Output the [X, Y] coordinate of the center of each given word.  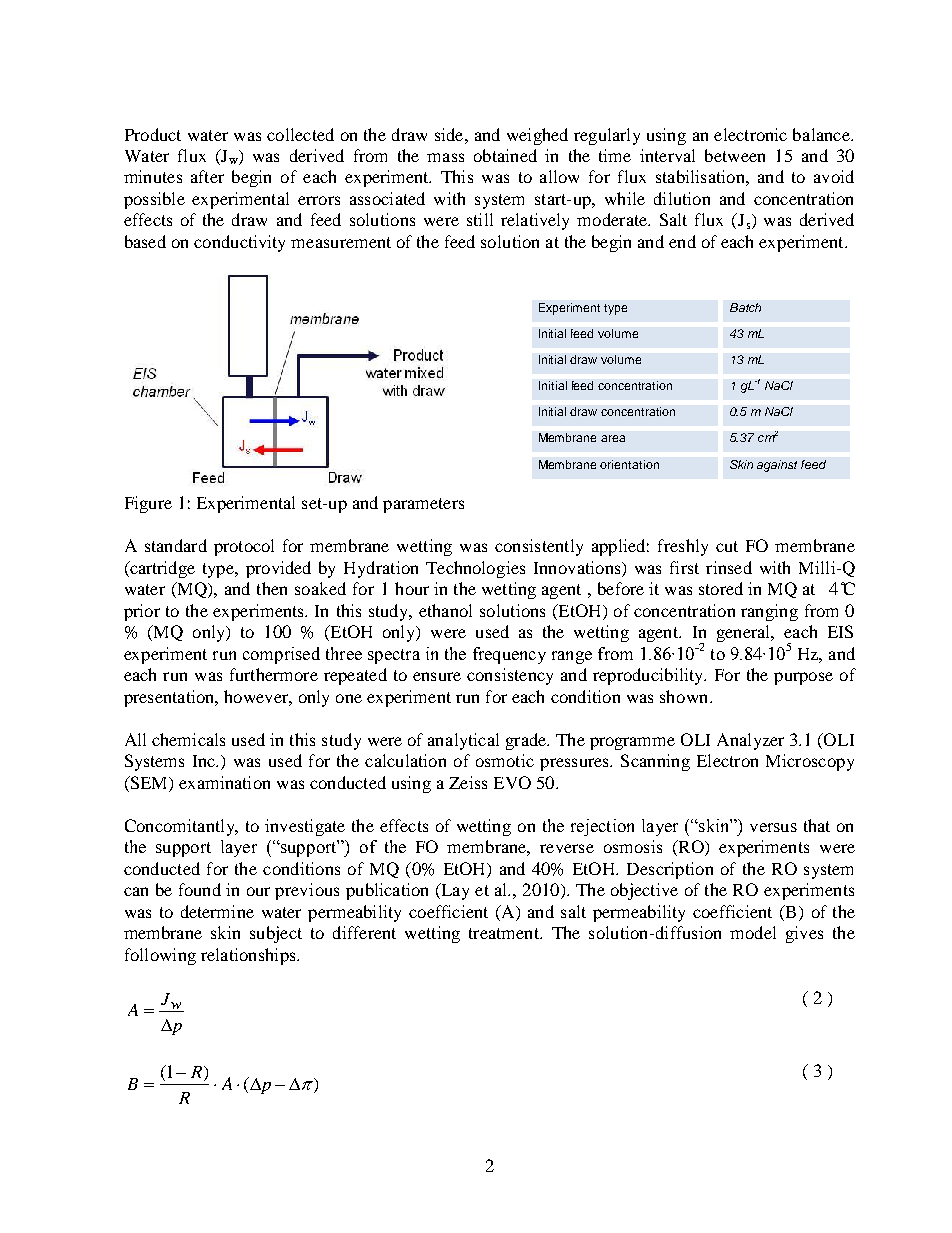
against [777, 466]
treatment [505, 933]
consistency [510, 676]
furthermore [274, 674]
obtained [505, 155]
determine [217, 911]
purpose [803, 678]
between [735, 155]
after [207, 176]
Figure [148, 504]
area [613, 438]
